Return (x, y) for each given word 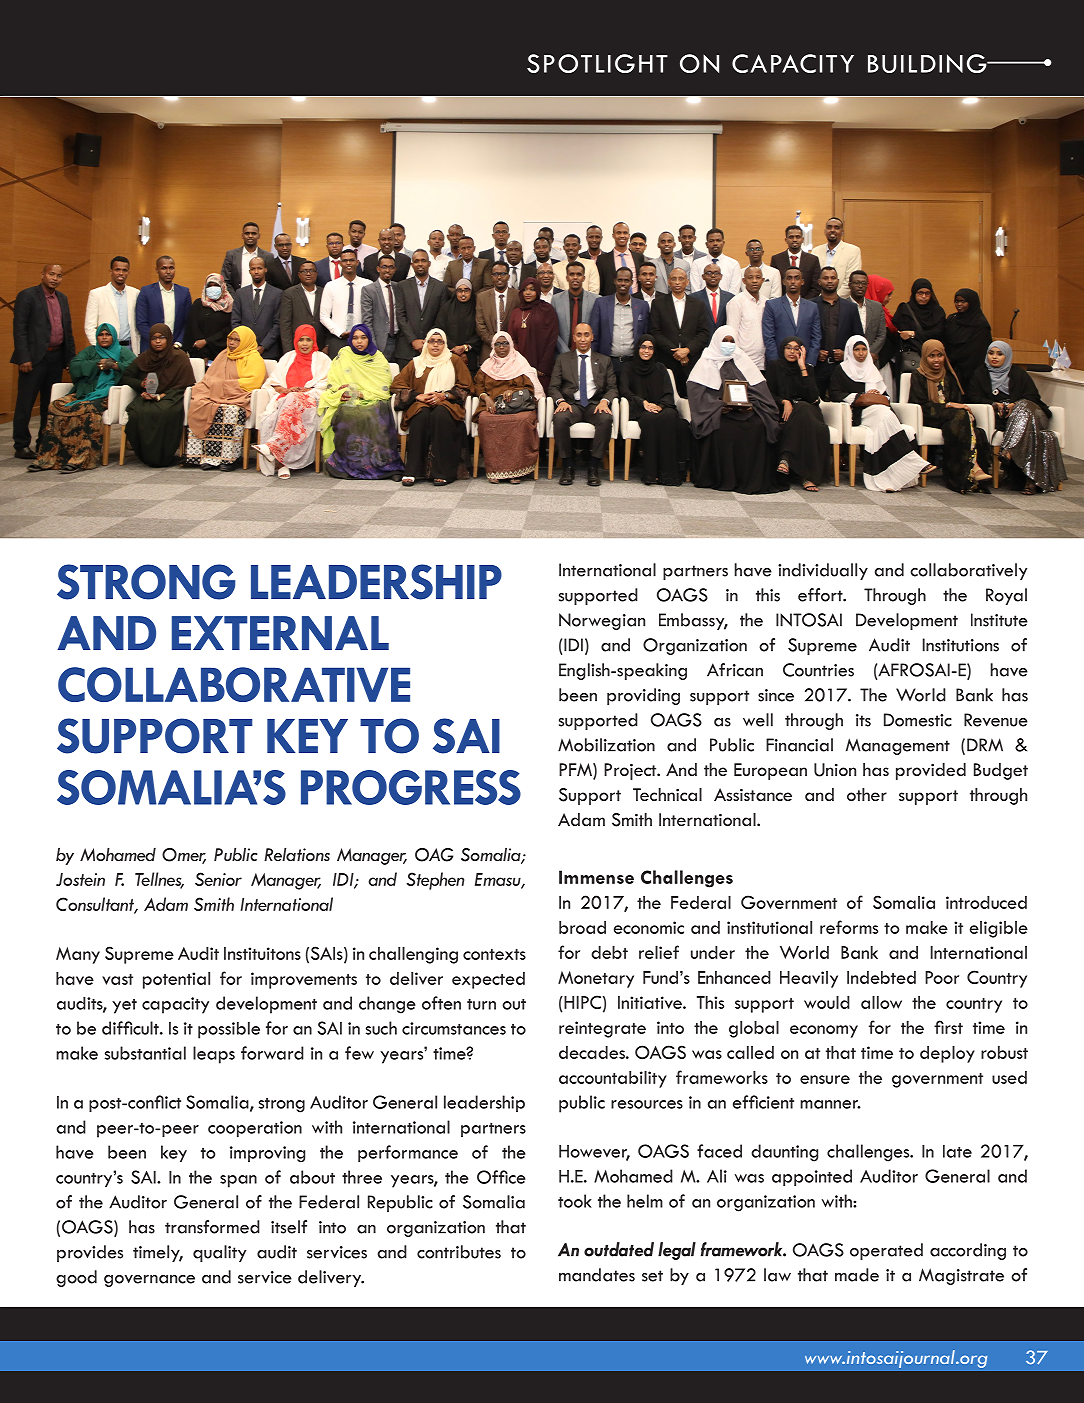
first (948, 1027)
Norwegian (602, 621)
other (867, 794)
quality (219, 1253)
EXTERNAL (280, 633)
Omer (184, 856)
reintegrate (602, 1029)
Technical (667, 794)
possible (229, 1030)
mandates (597, 1275)
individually (823, 571)
